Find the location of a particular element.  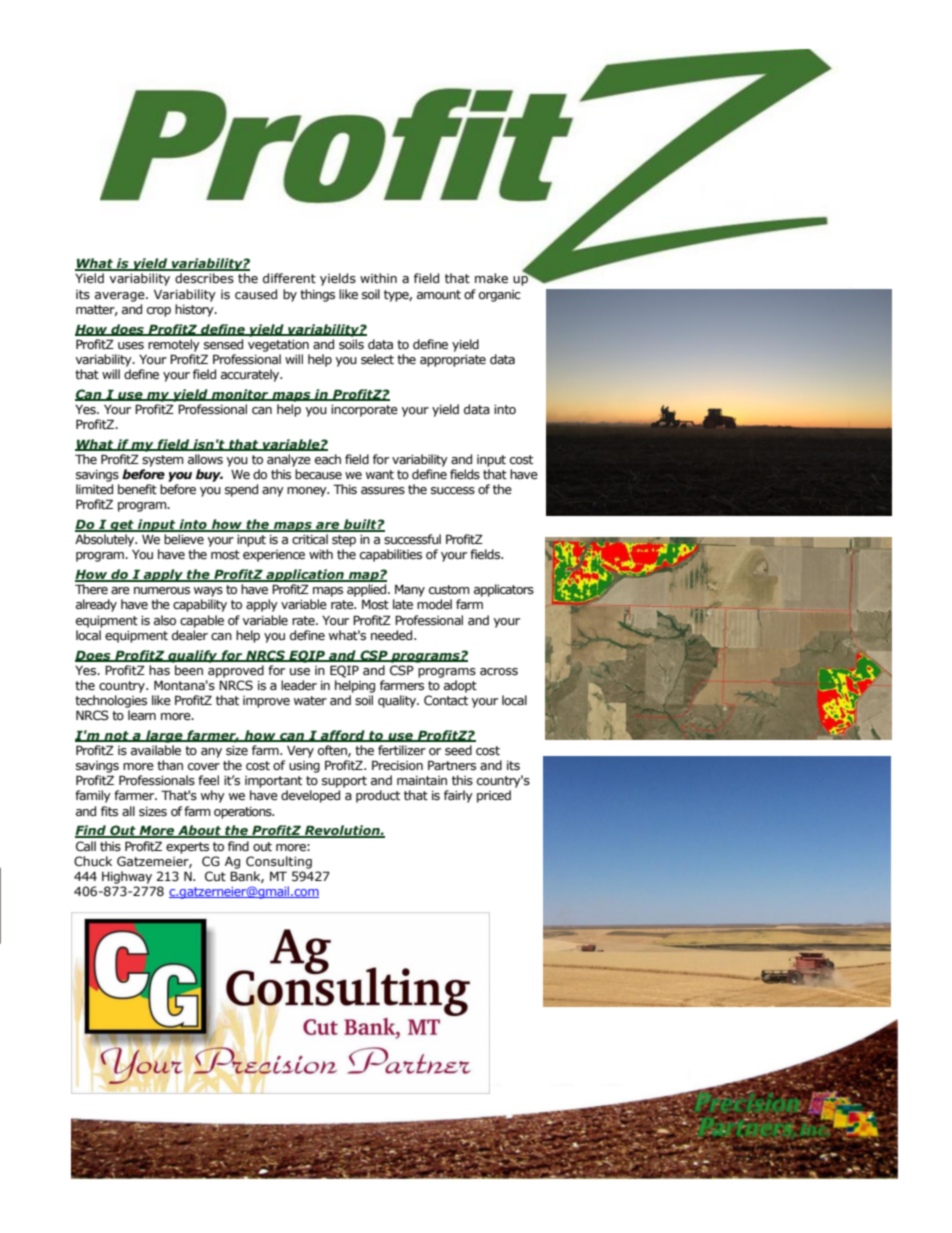

Chuck is located at coordinates (93, 861).
